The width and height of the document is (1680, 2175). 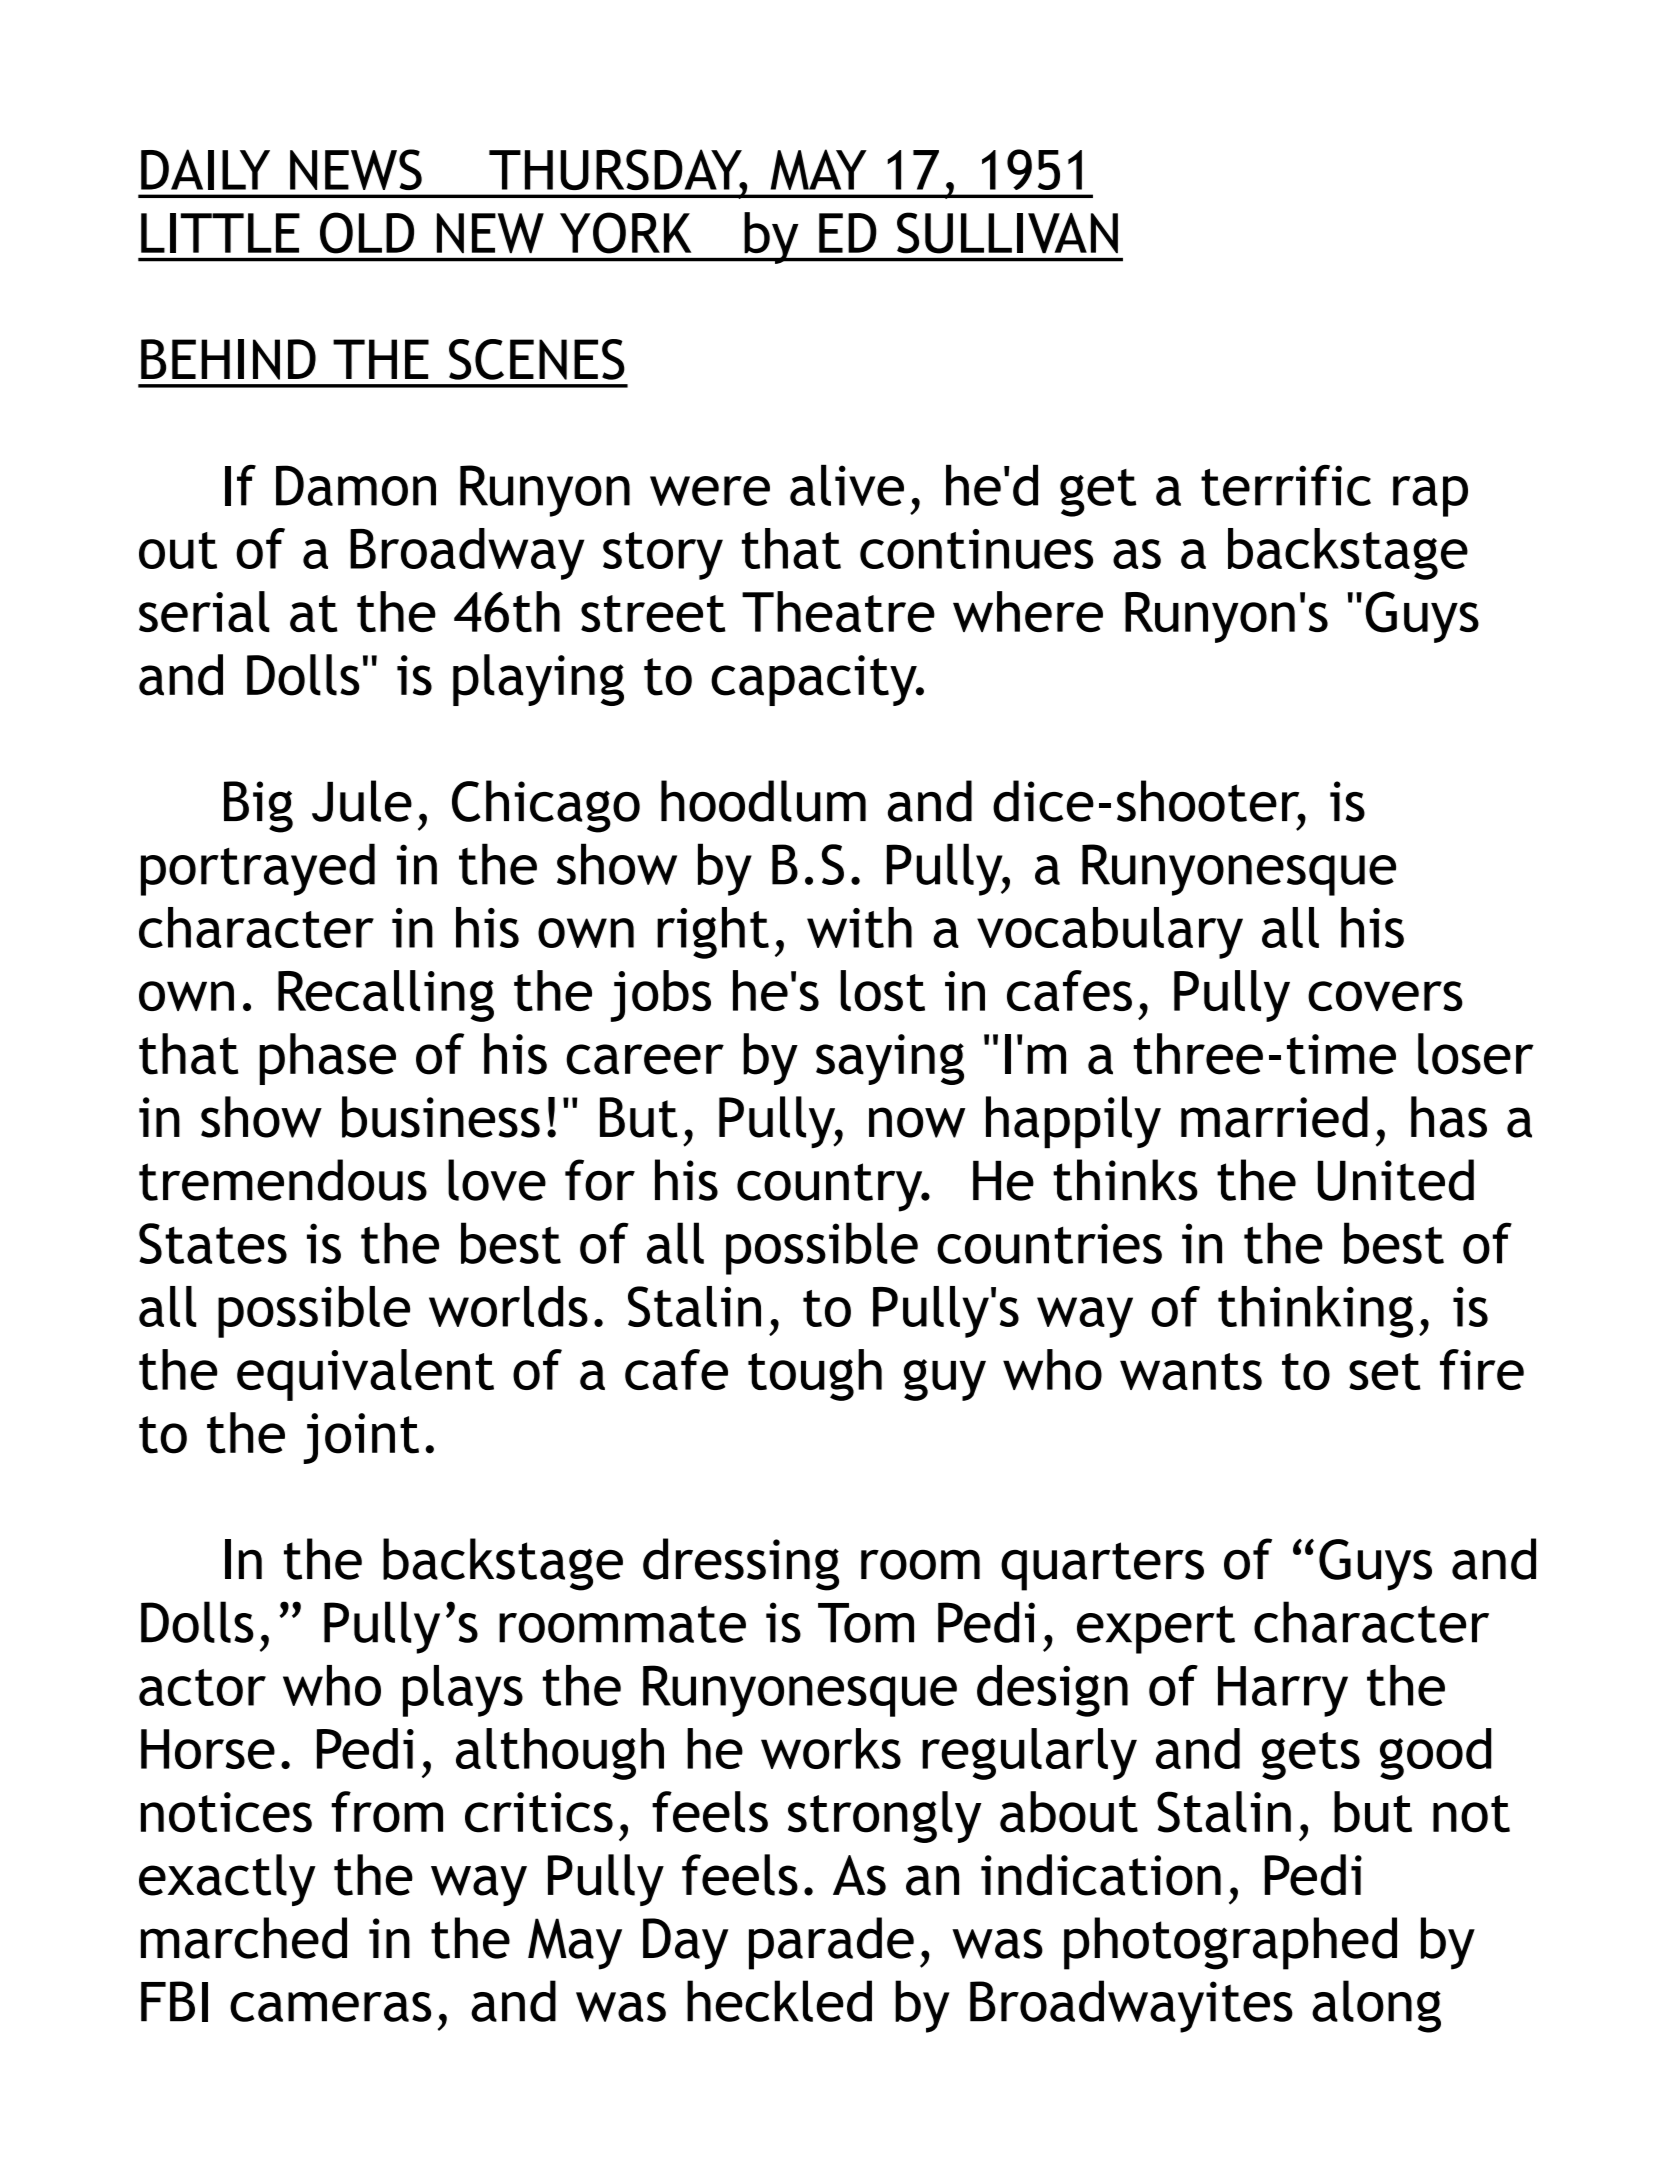 I want to click on along, so click(x=1376, y=2006).
